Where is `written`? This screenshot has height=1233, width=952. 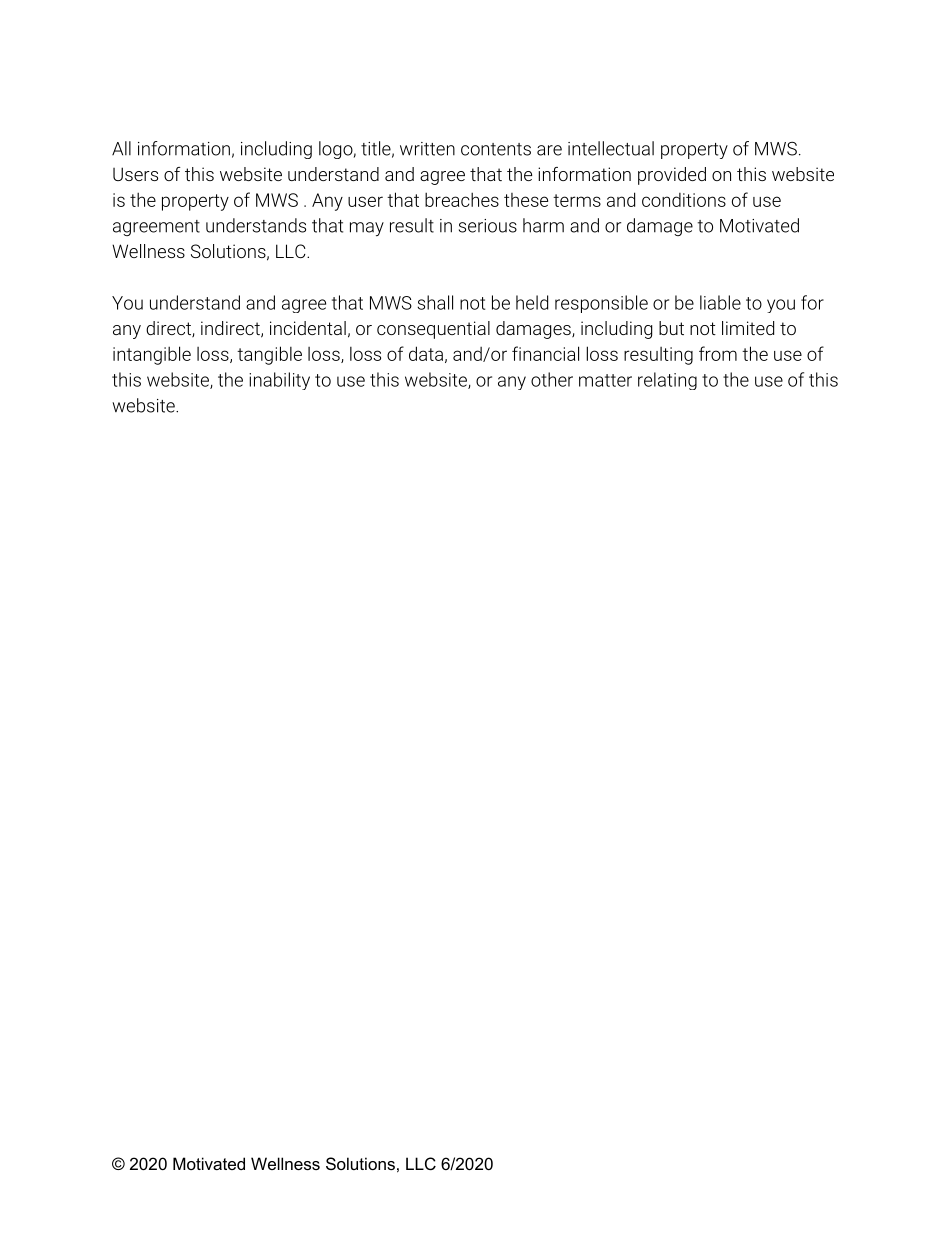 written is located at coordinates (427, 149).
